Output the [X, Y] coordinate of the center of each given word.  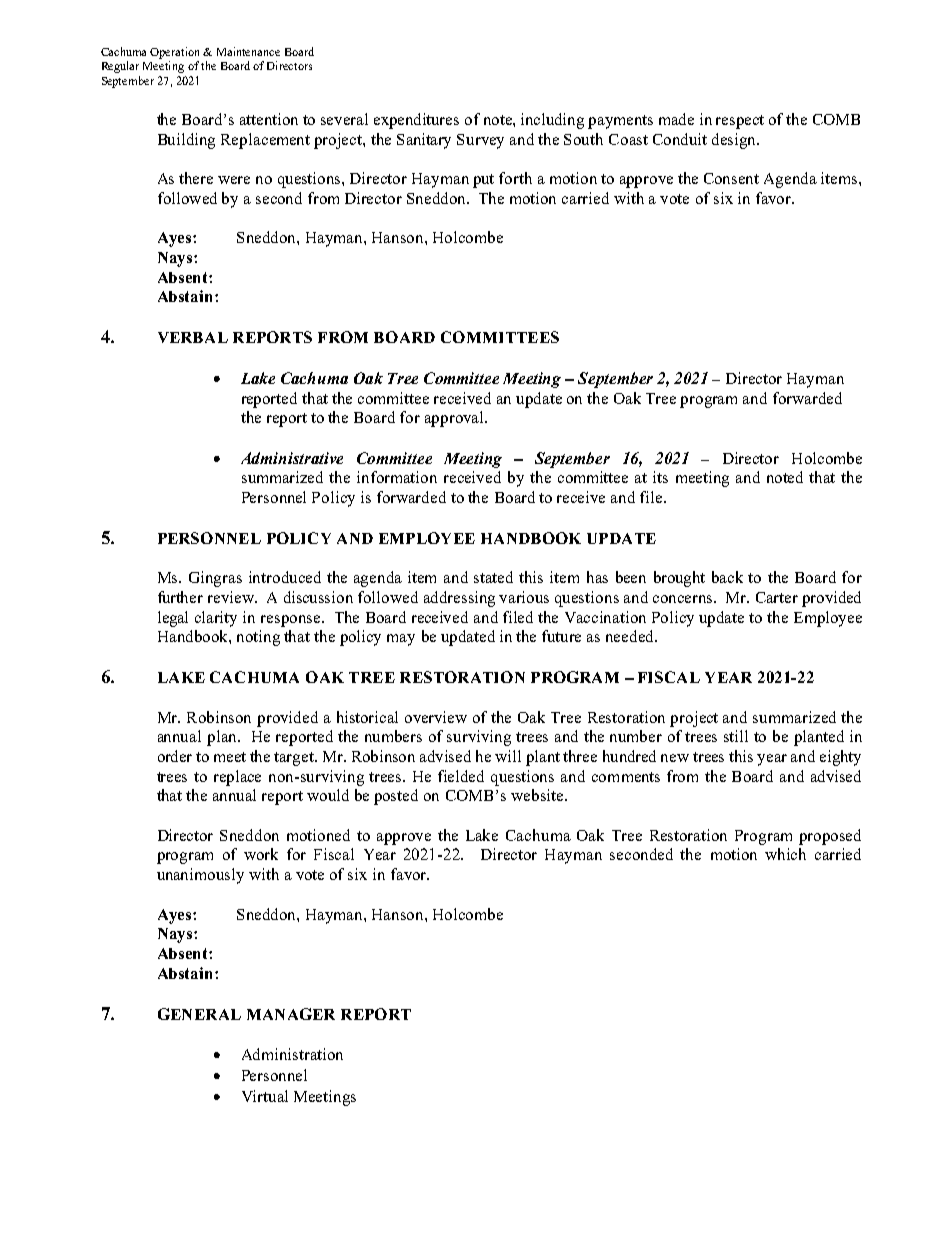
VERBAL [193, 337]
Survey [480, 141]
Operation [174, 53]
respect [740, 122]
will [508, 756]
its [660, 477]
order [175, 756]
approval [455, 419]
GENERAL [199, 1014]
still [736, 736]
